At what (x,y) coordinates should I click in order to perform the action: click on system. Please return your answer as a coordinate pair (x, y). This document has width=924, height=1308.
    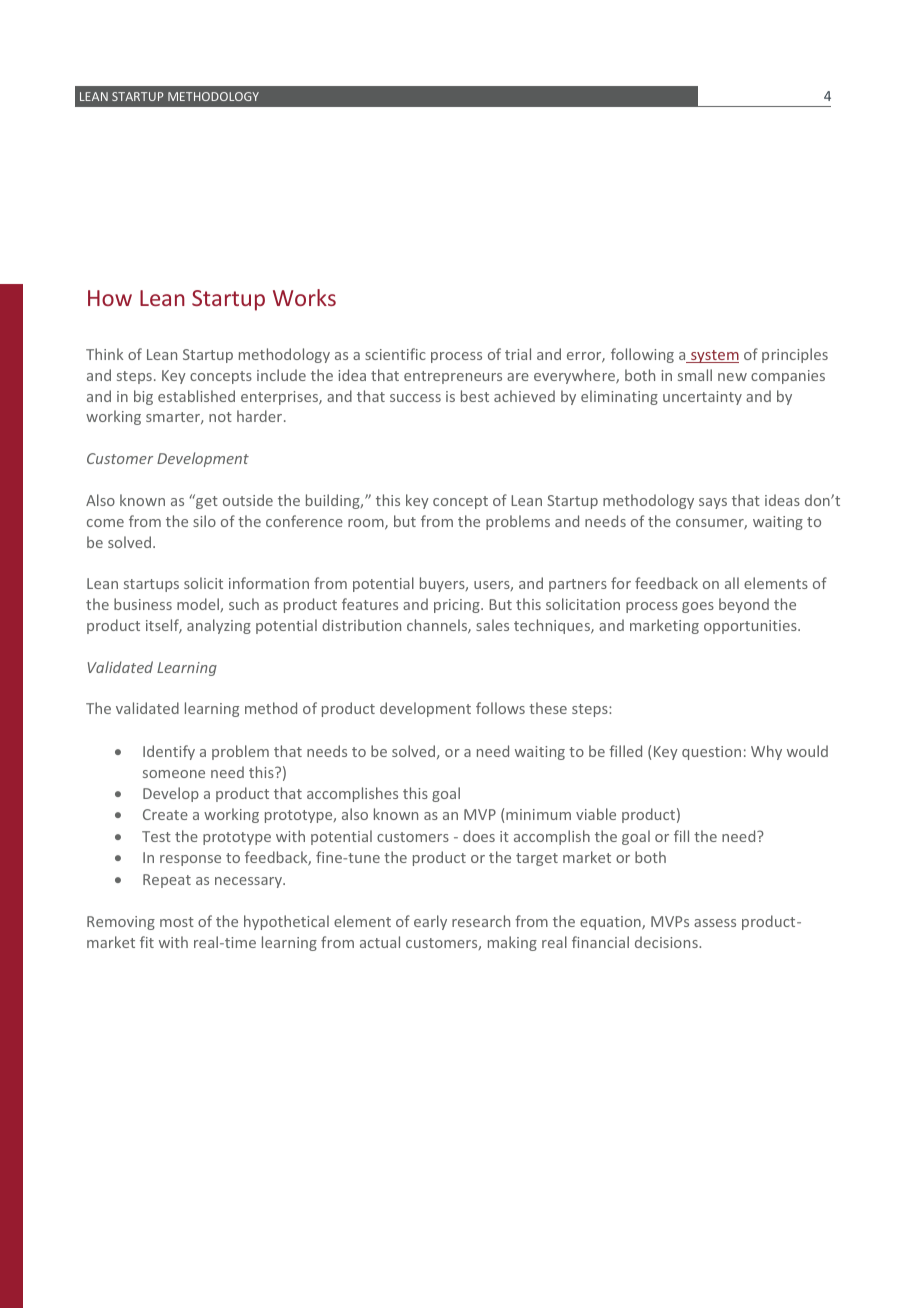
    Looking at the image, I should click on (714, 356).
